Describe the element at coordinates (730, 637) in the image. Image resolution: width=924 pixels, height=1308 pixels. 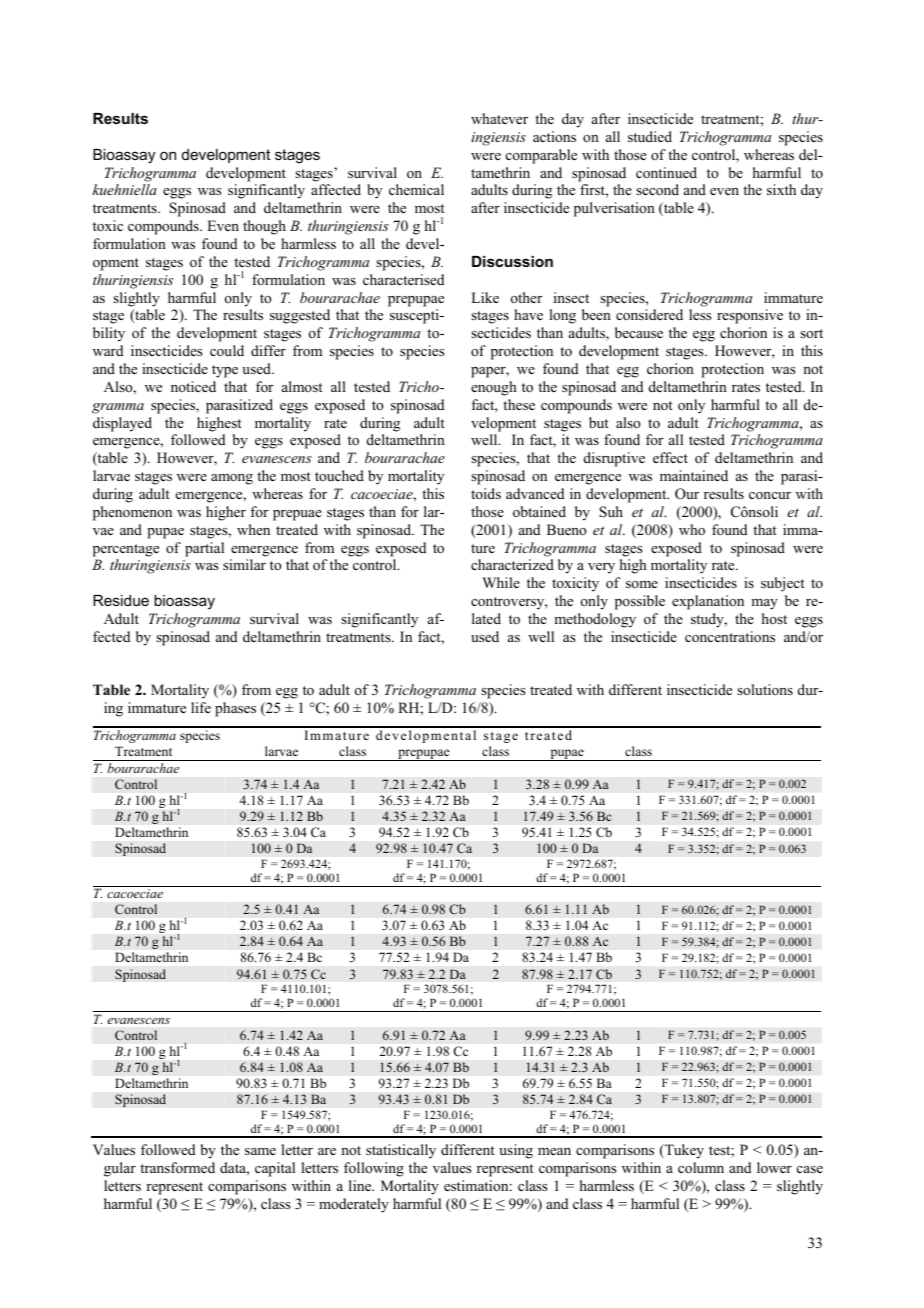
I see `concentrations` at that location.
